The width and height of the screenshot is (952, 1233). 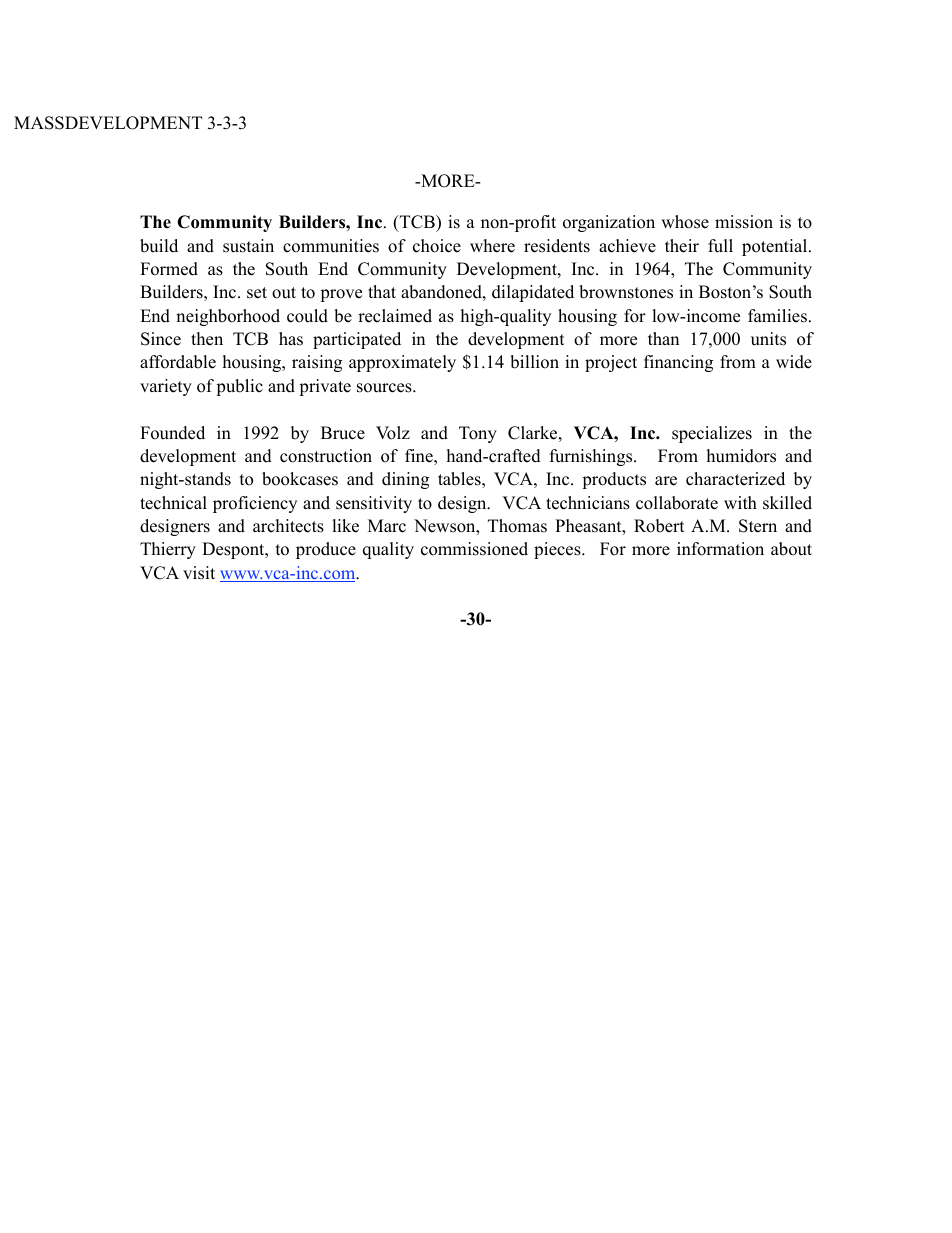 I want to click on information, so click(x=720, y=549).
